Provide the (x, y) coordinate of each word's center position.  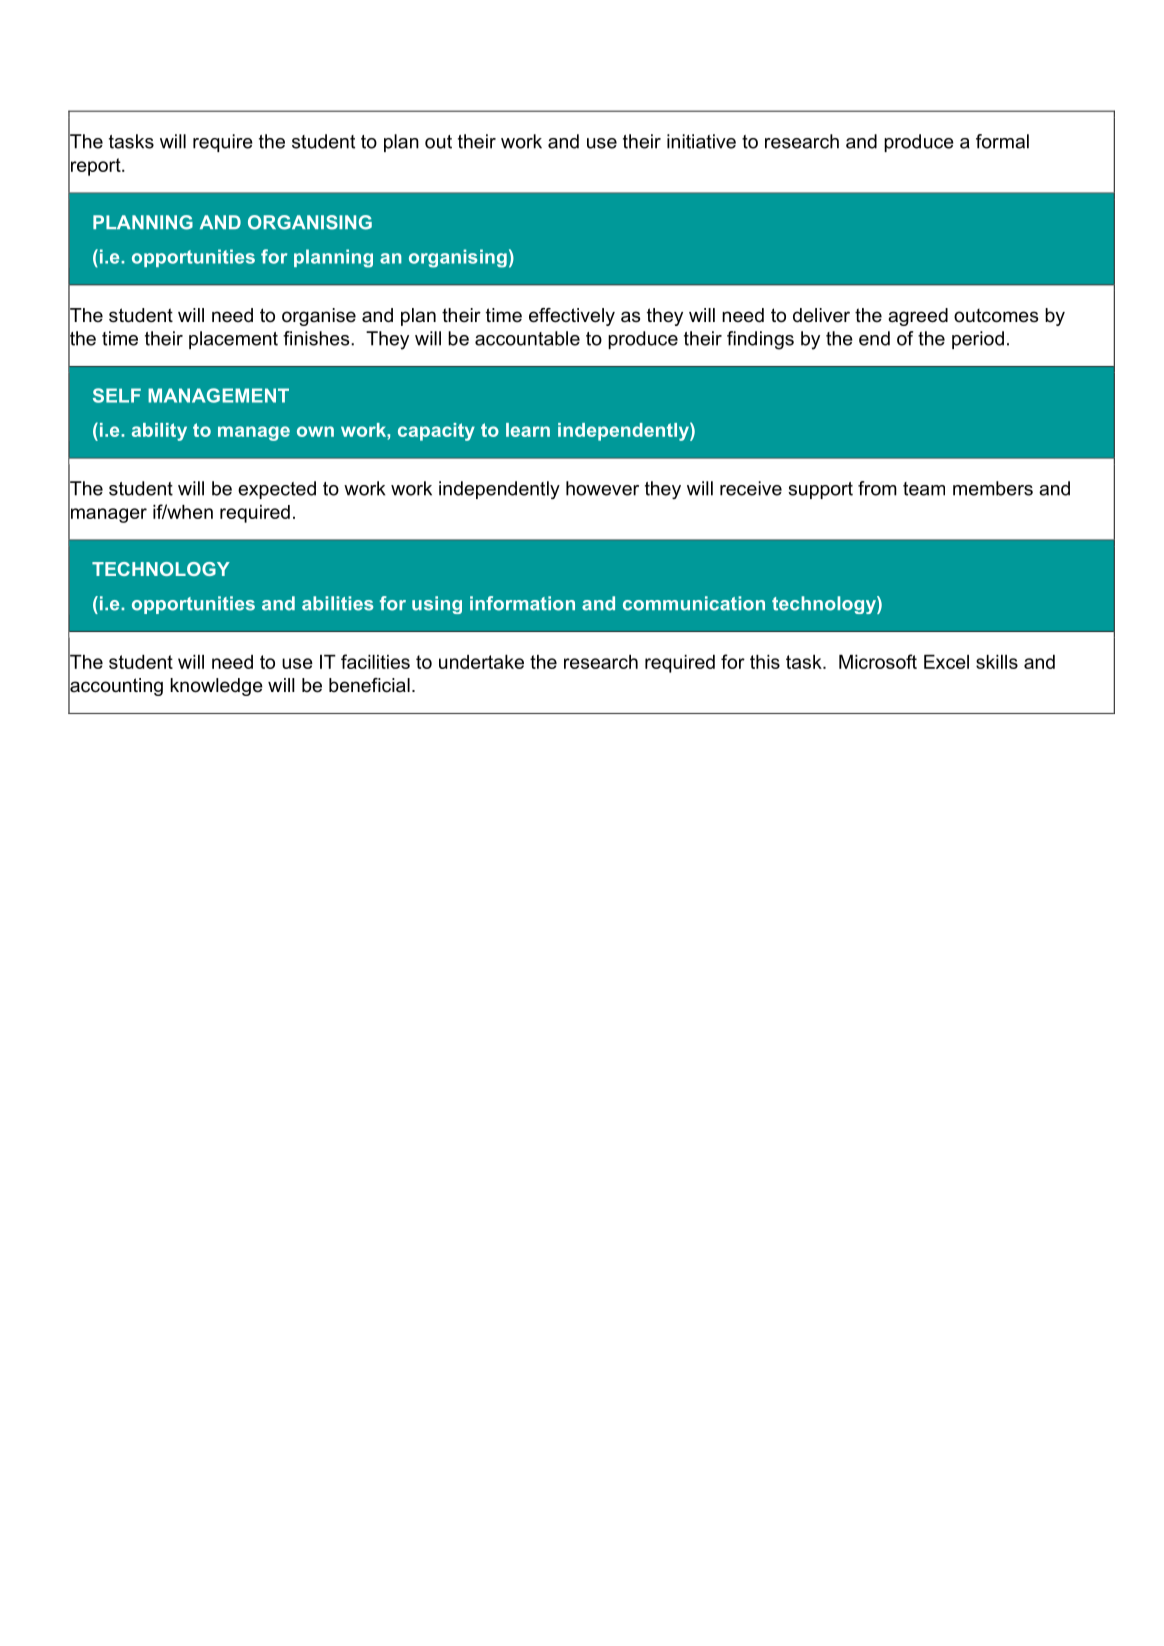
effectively (572, 317)
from (877, 488)
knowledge (216, 687)
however (602, 488)
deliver (821, 315)
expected (277, 490)
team (924, 489)
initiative (701, 141)
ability (159, 432)
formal (1002, 141)
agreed (918, 317)
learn (528, 430)
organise (319, 317)
